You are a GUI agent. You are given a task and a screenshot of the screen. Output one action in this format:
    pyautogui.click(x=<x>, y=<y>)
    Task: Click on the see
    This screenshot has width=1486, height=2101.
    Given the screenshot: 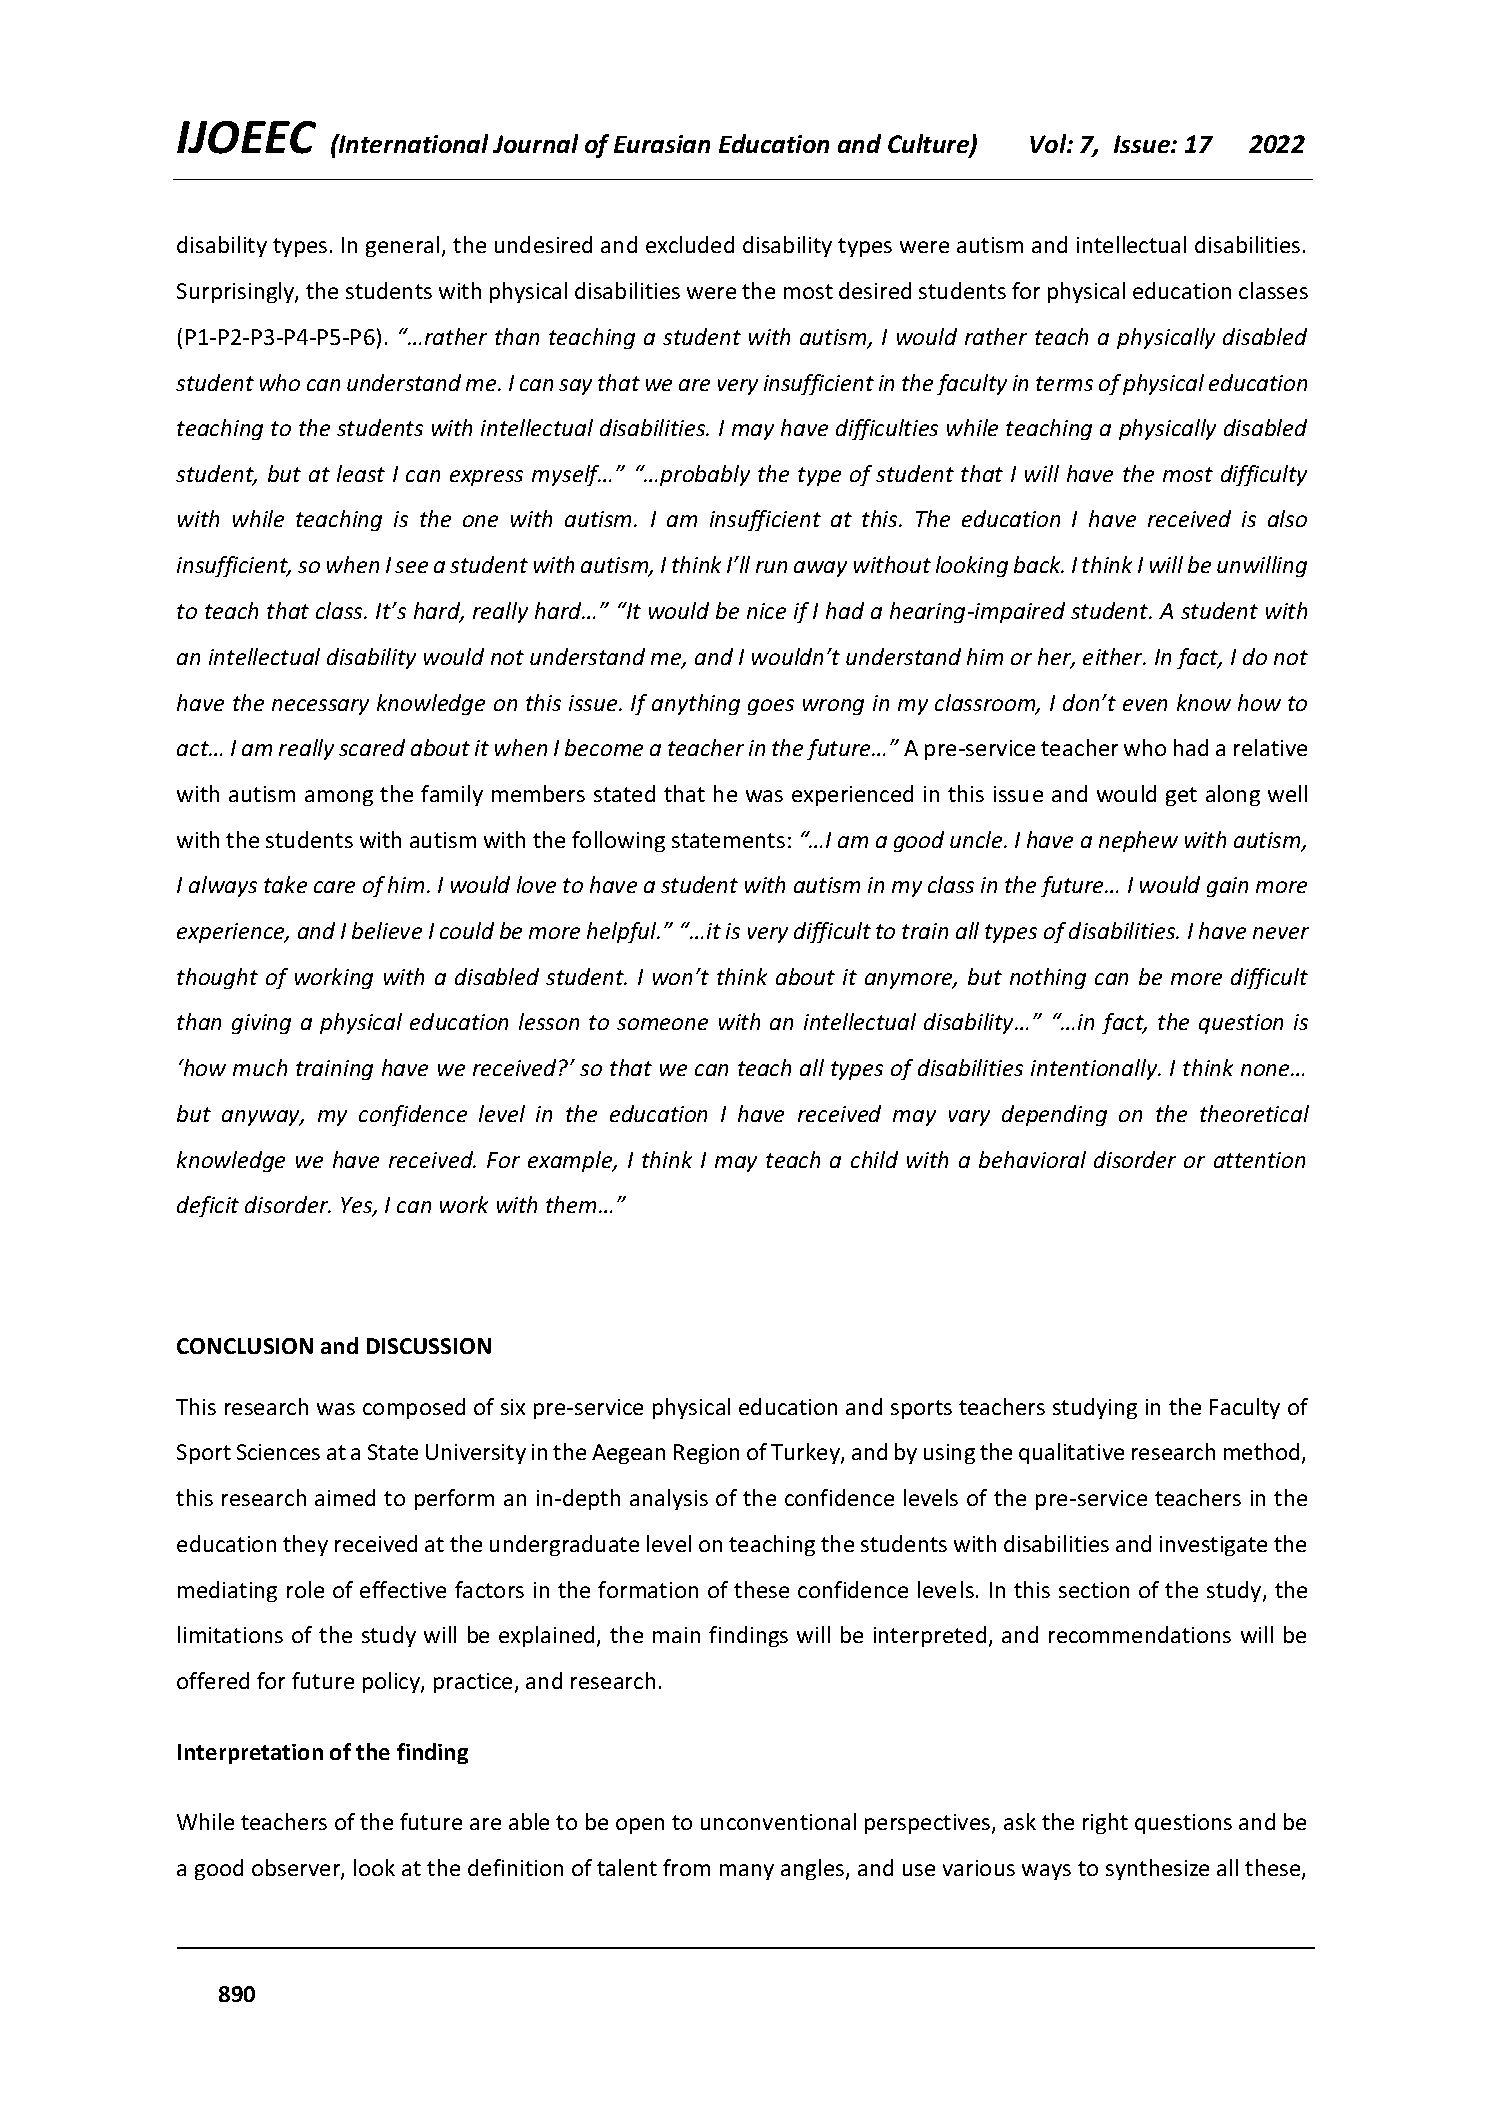 What is the action you would take?
    pyautogui.click(x=411, y=567)
